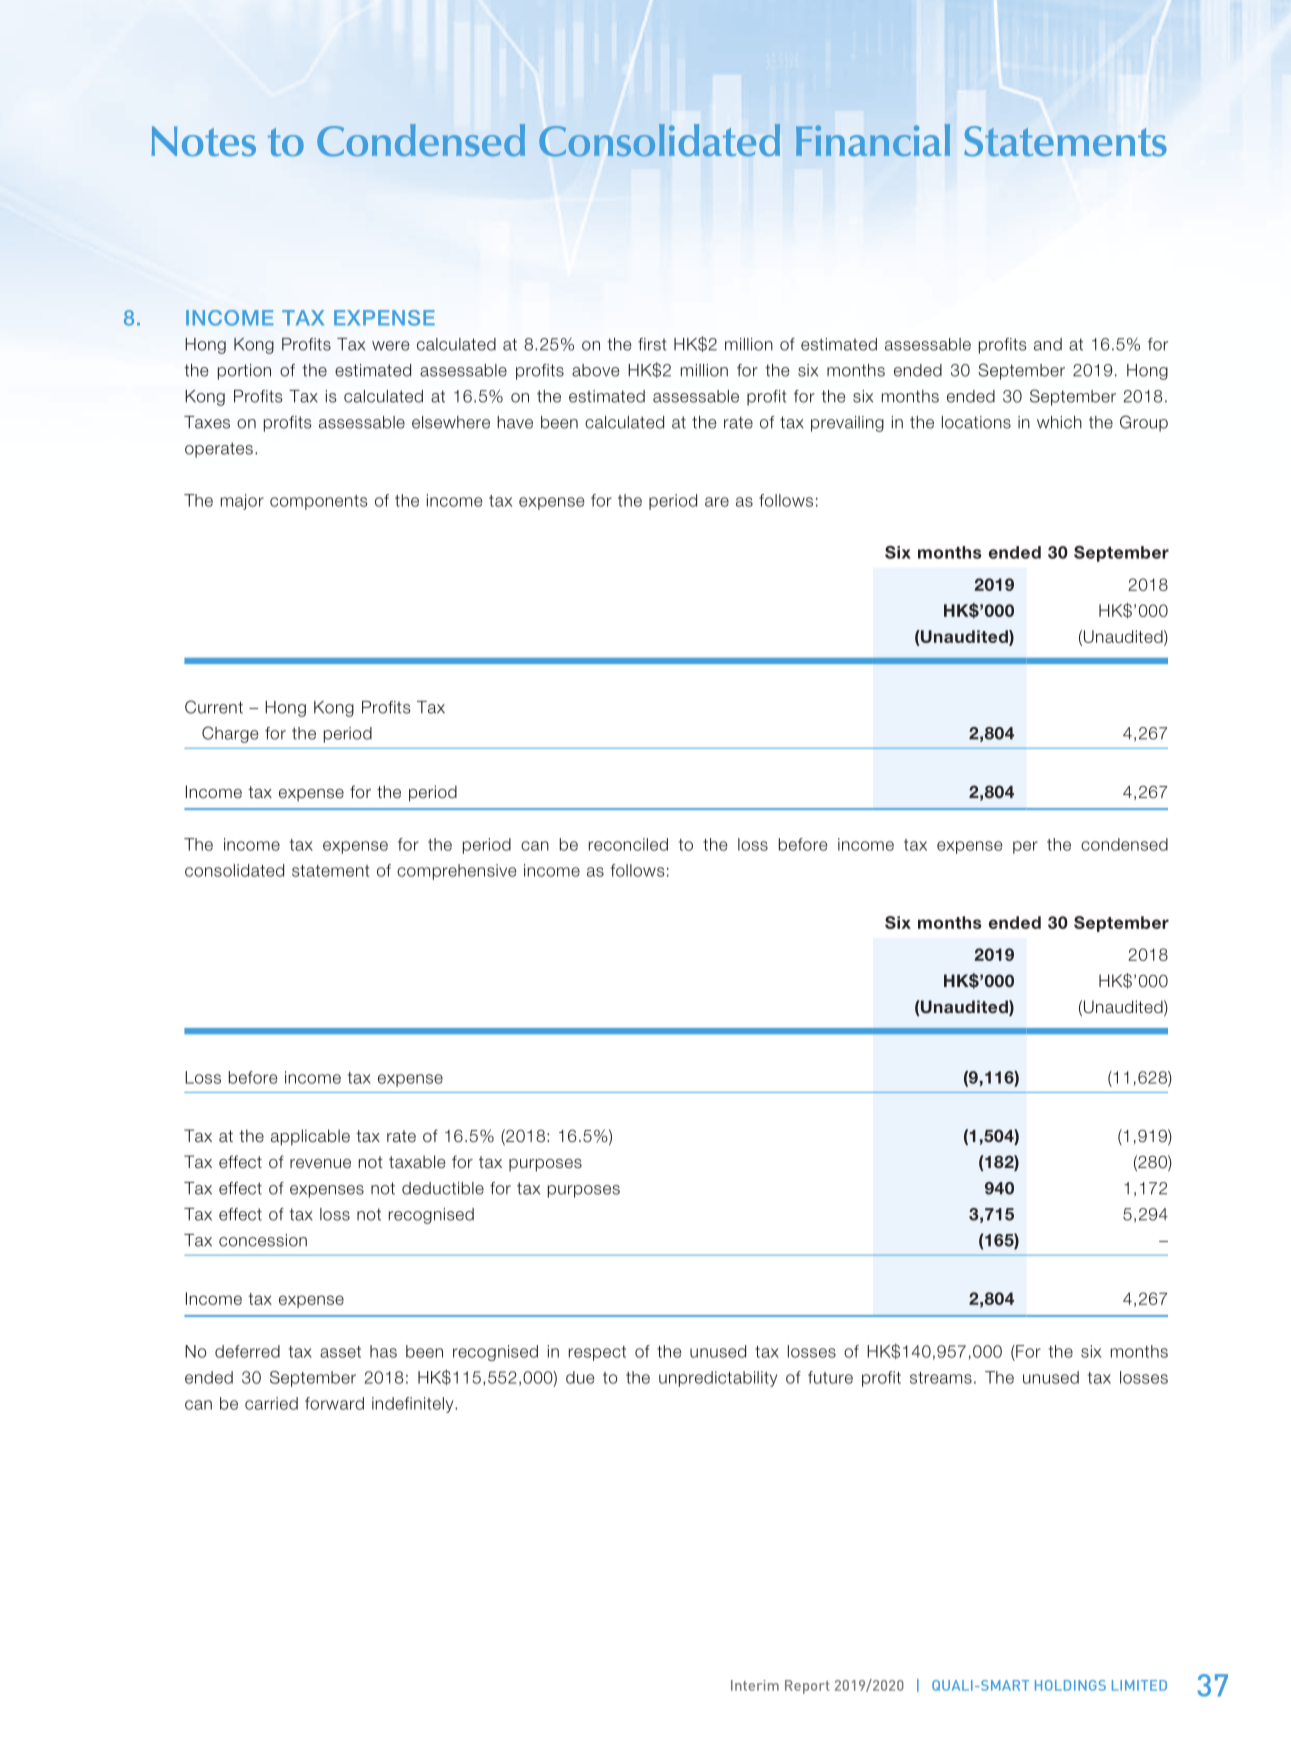 Image resolution: width=1291 pixels, height=1753 pixels. What do you see at coordinates (873, 140) in the document?
I see `Financial` at bounding box center [873, 140].
